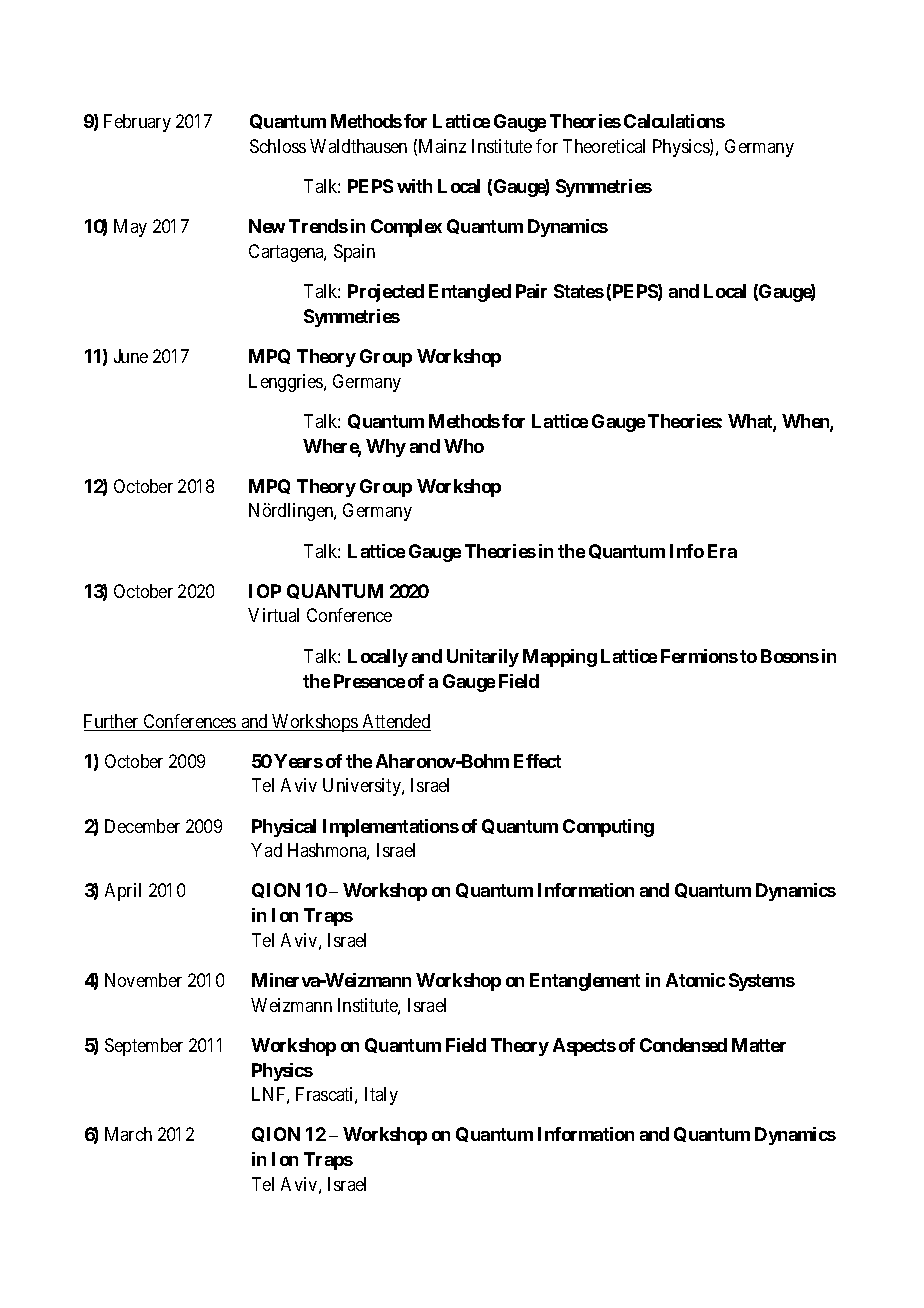 Image resolution: width=924 pixels, height=1308 pixels. What do you see at coordinates (608, 828) in the document?
I see `Computing` at bounding box center [608, 828].
